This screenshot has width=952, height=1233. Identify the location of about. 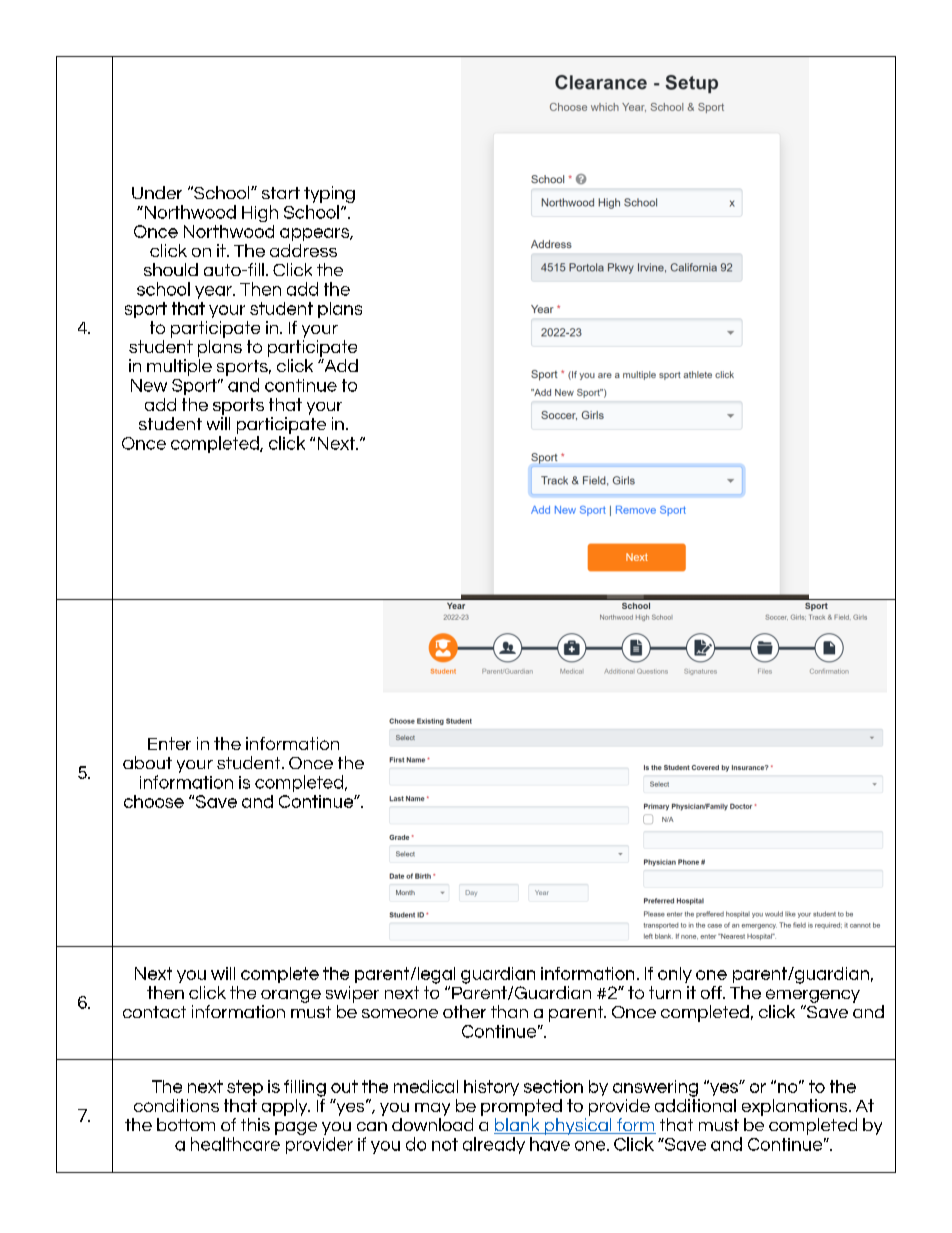
(147, 762).
